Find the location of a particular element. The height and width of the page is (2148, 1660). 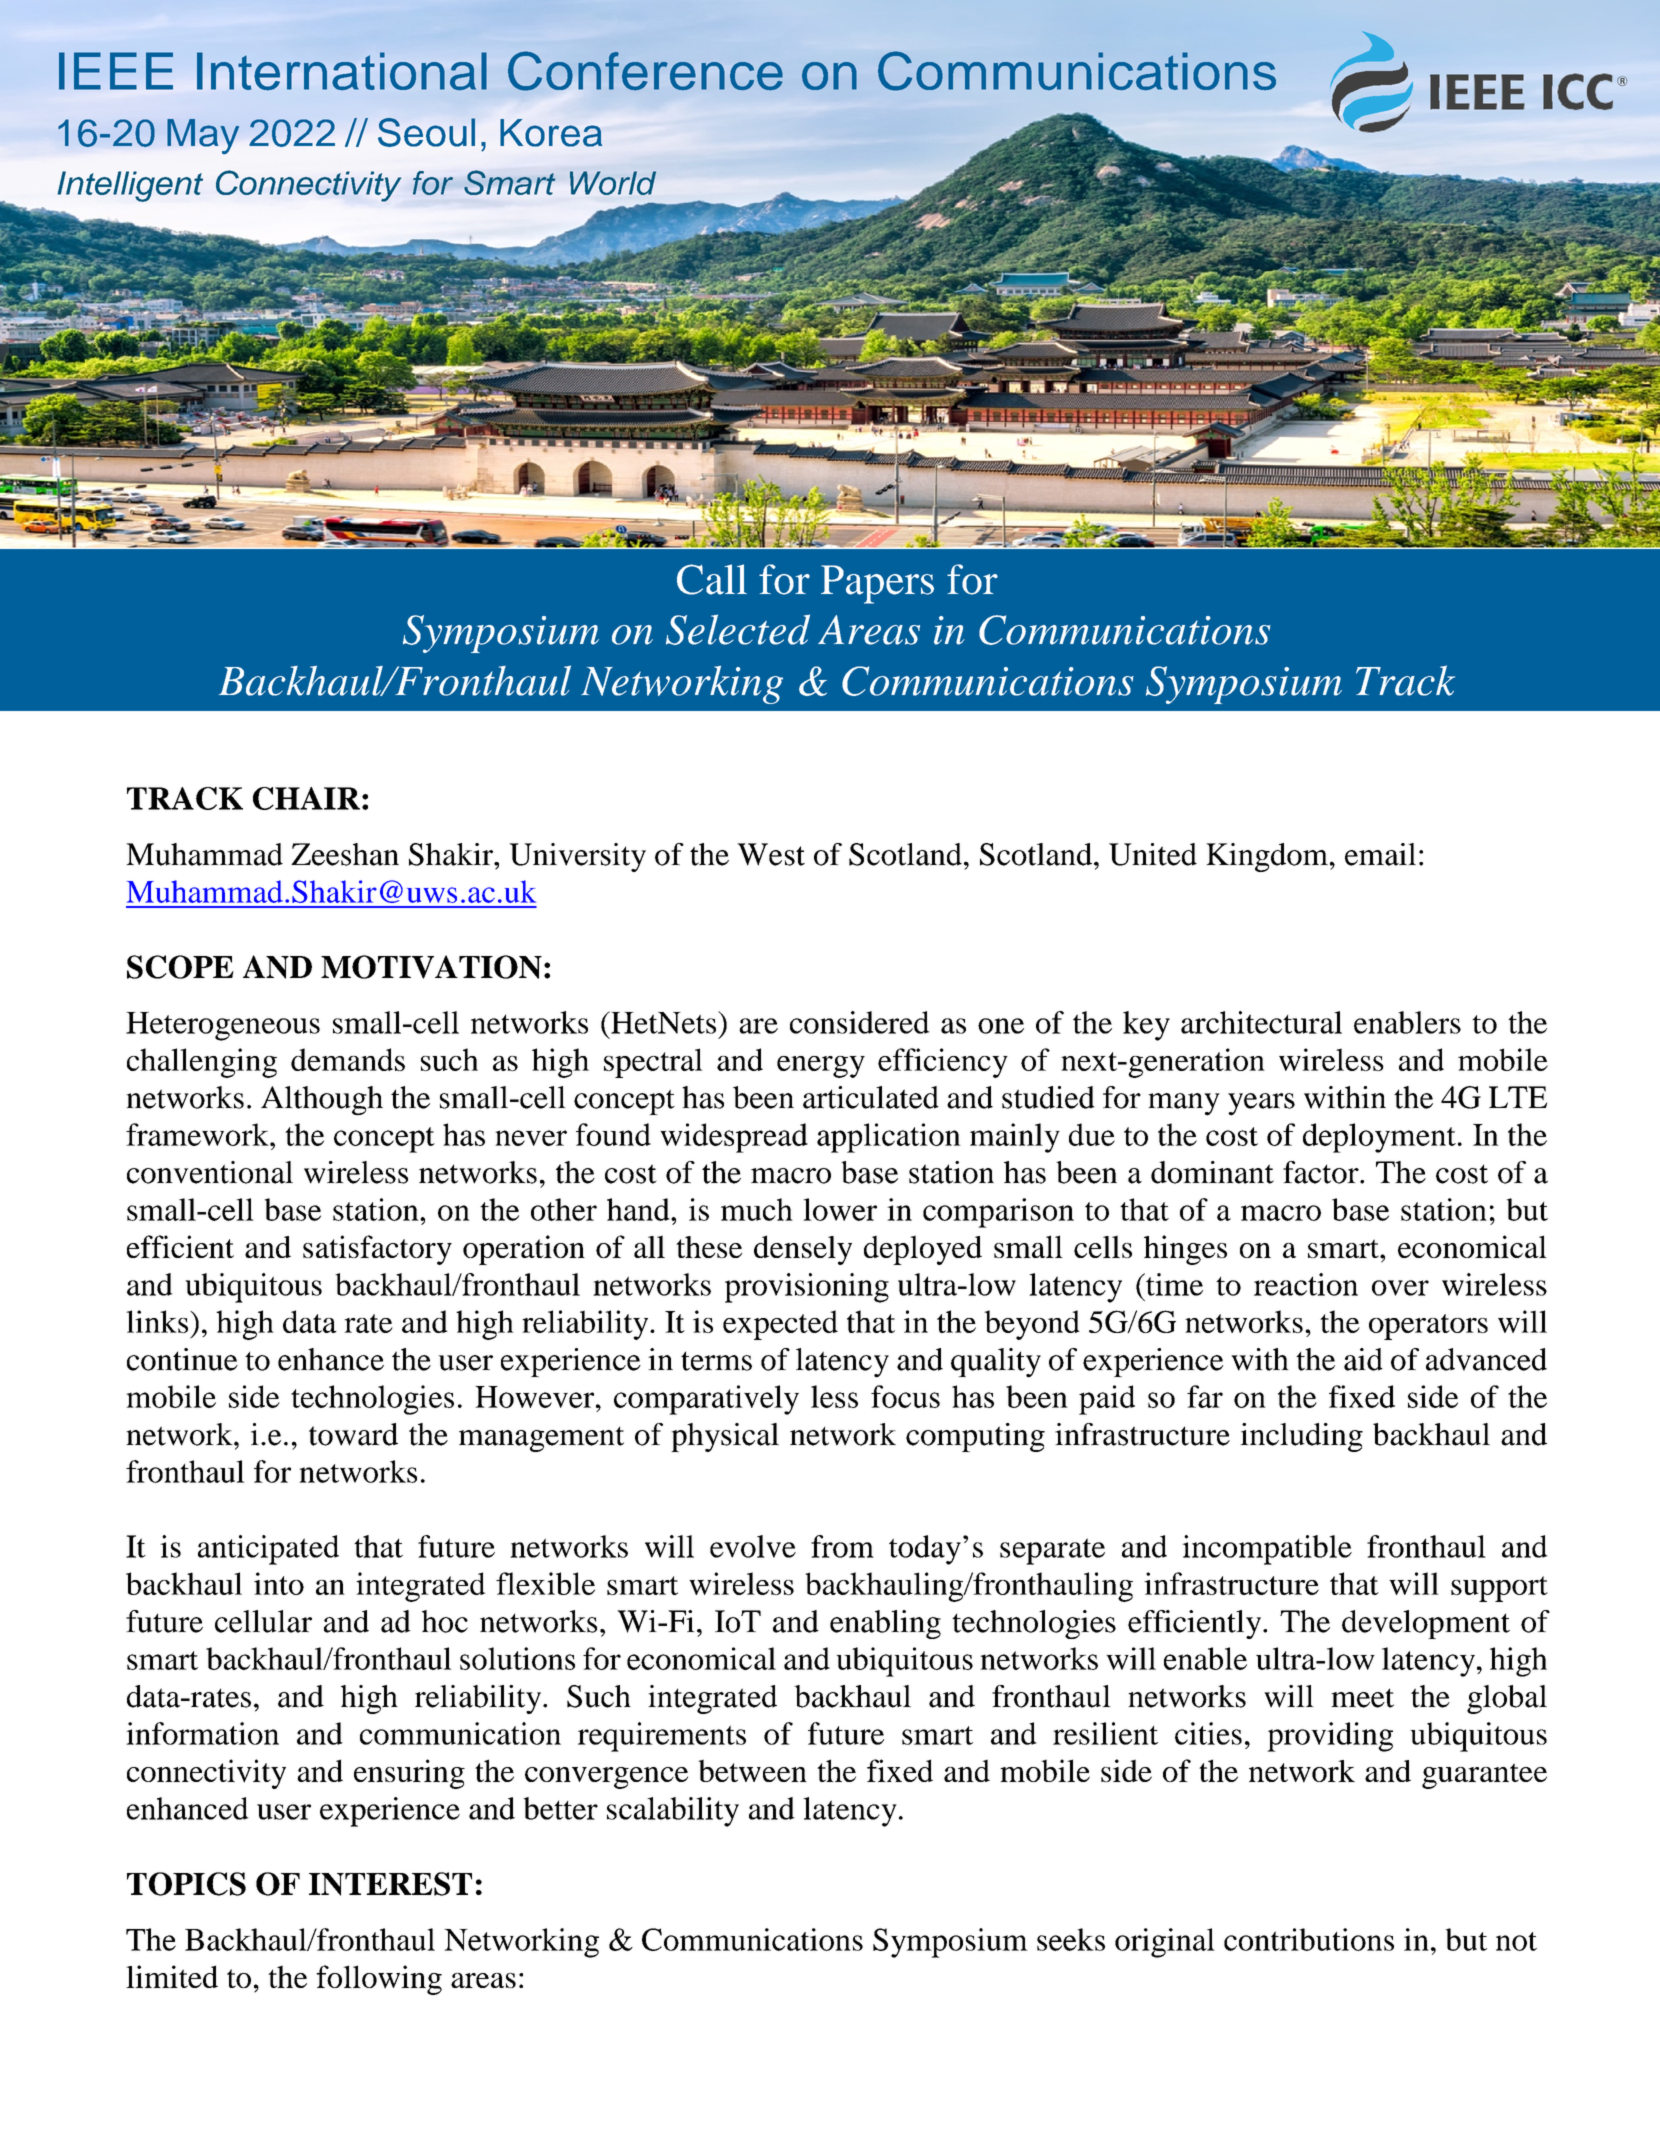

scalability is located at coordinates (673, 1812).
